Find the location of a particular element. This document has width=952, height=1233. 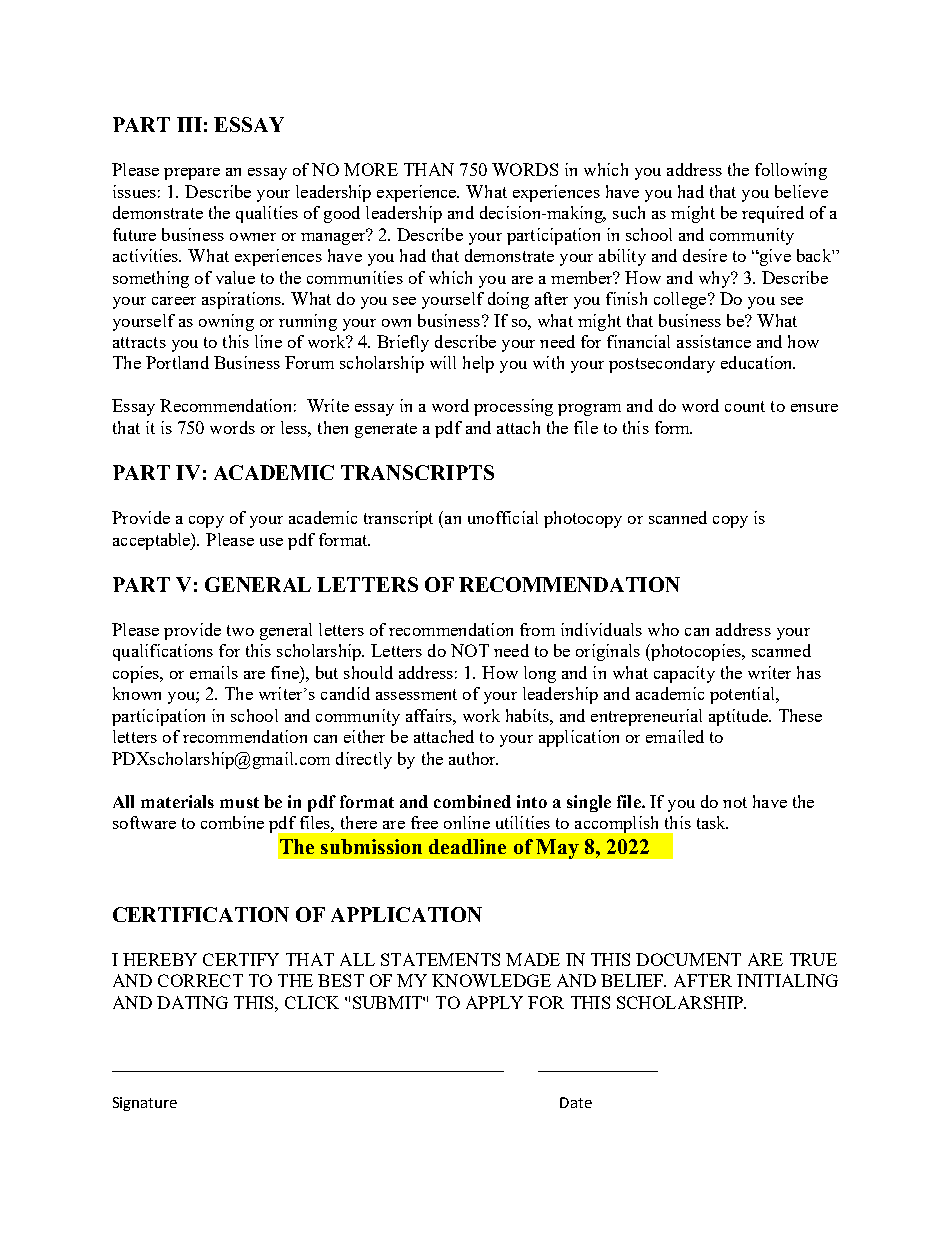

Date is located at coordinates (576, 1102).
